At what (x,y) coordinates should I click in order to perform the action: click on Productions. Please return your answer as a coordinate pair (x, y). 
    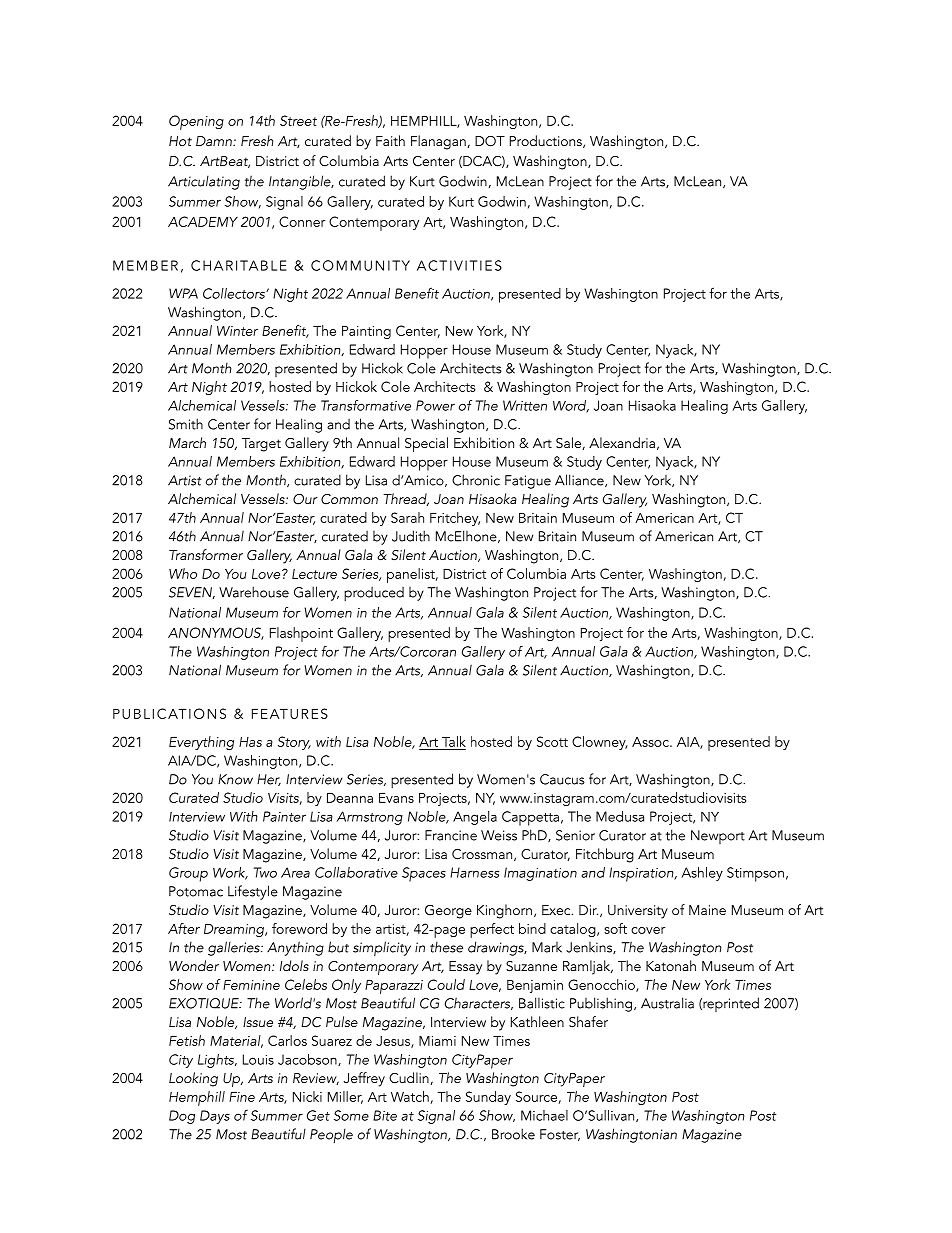
    Looking at the image, I should click on (547, 141).
